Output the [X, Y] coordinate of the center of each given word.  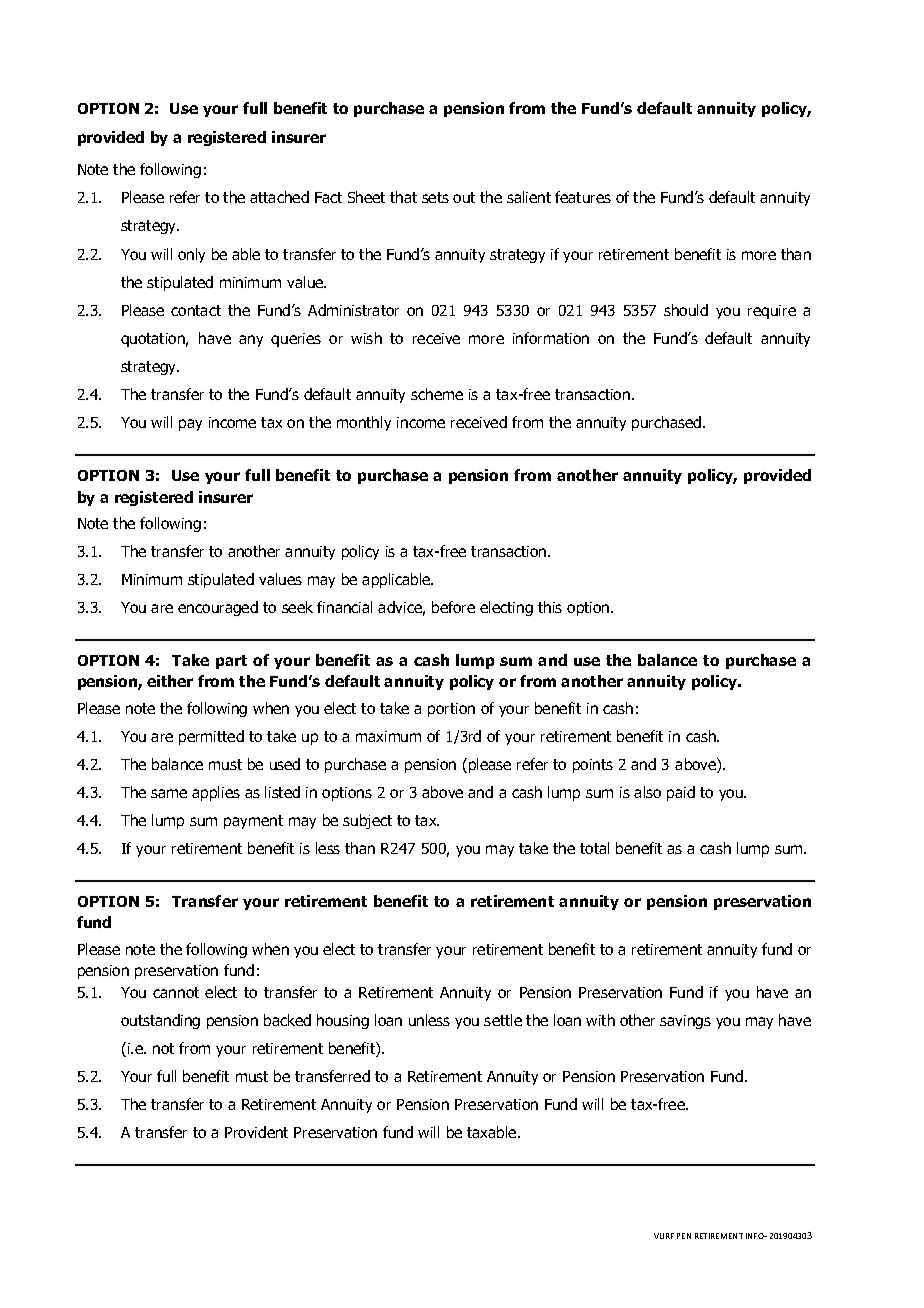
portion [451, 710]
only [191, 255]
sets [435, 197]
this [550, 607]
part [231, 662]
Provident [256, 1132]
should [686, 310]
